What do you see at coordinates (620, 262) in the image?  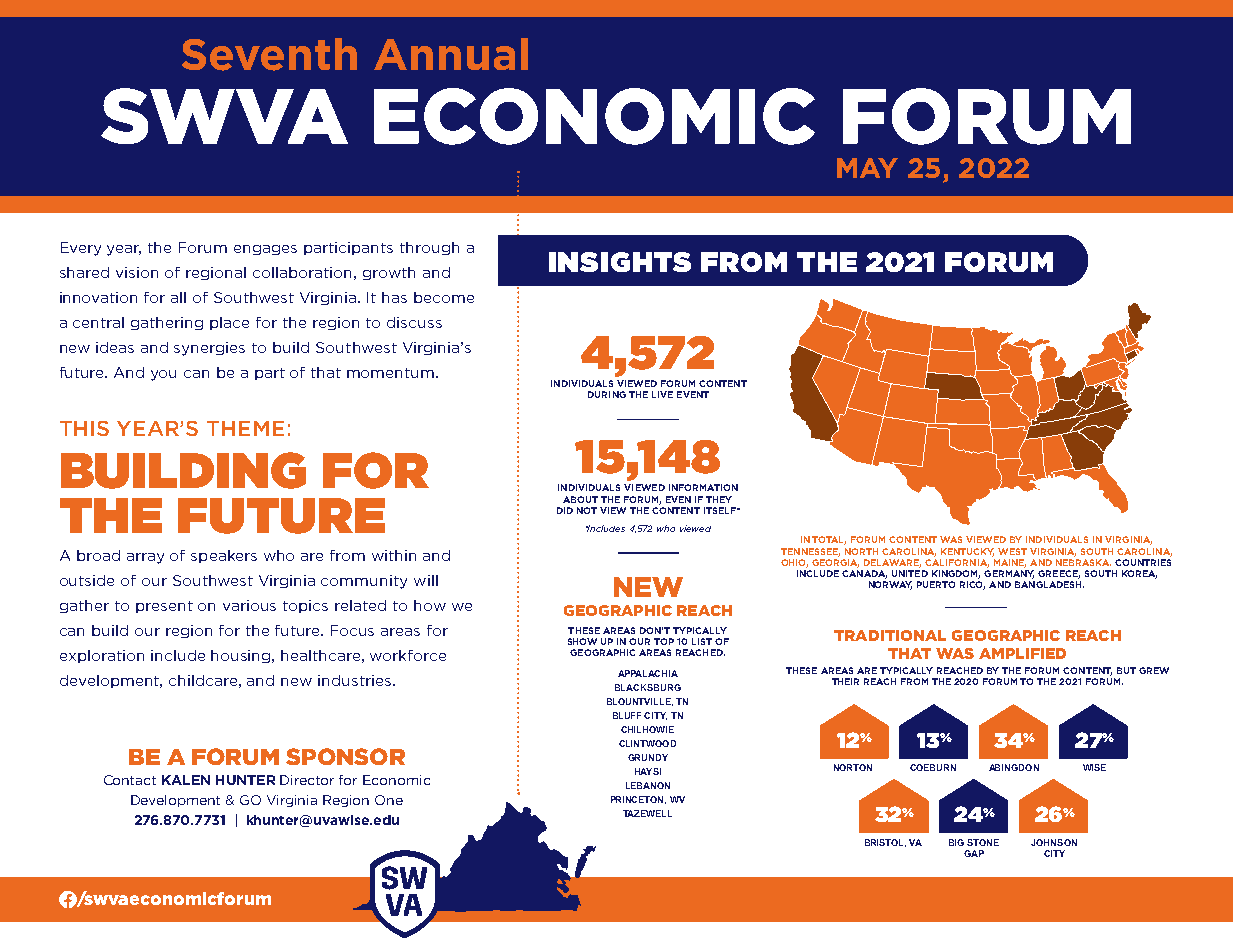 I see `INSIGHTS` at bounding box center [620, 262].
